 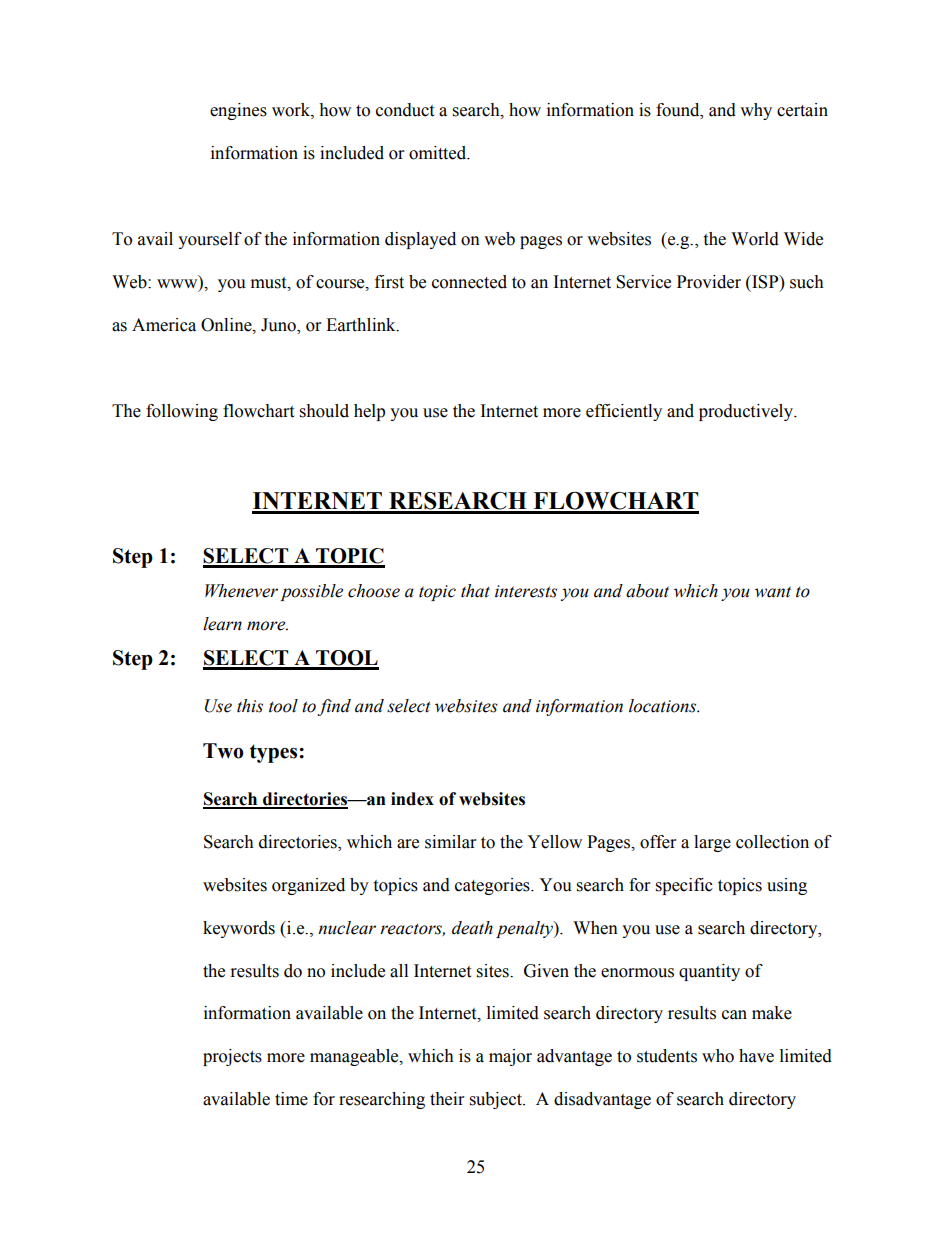 What do you see at coordinates (510, 1057) in the screenshot?
I see `major` at bounding box center [510, 1057].
